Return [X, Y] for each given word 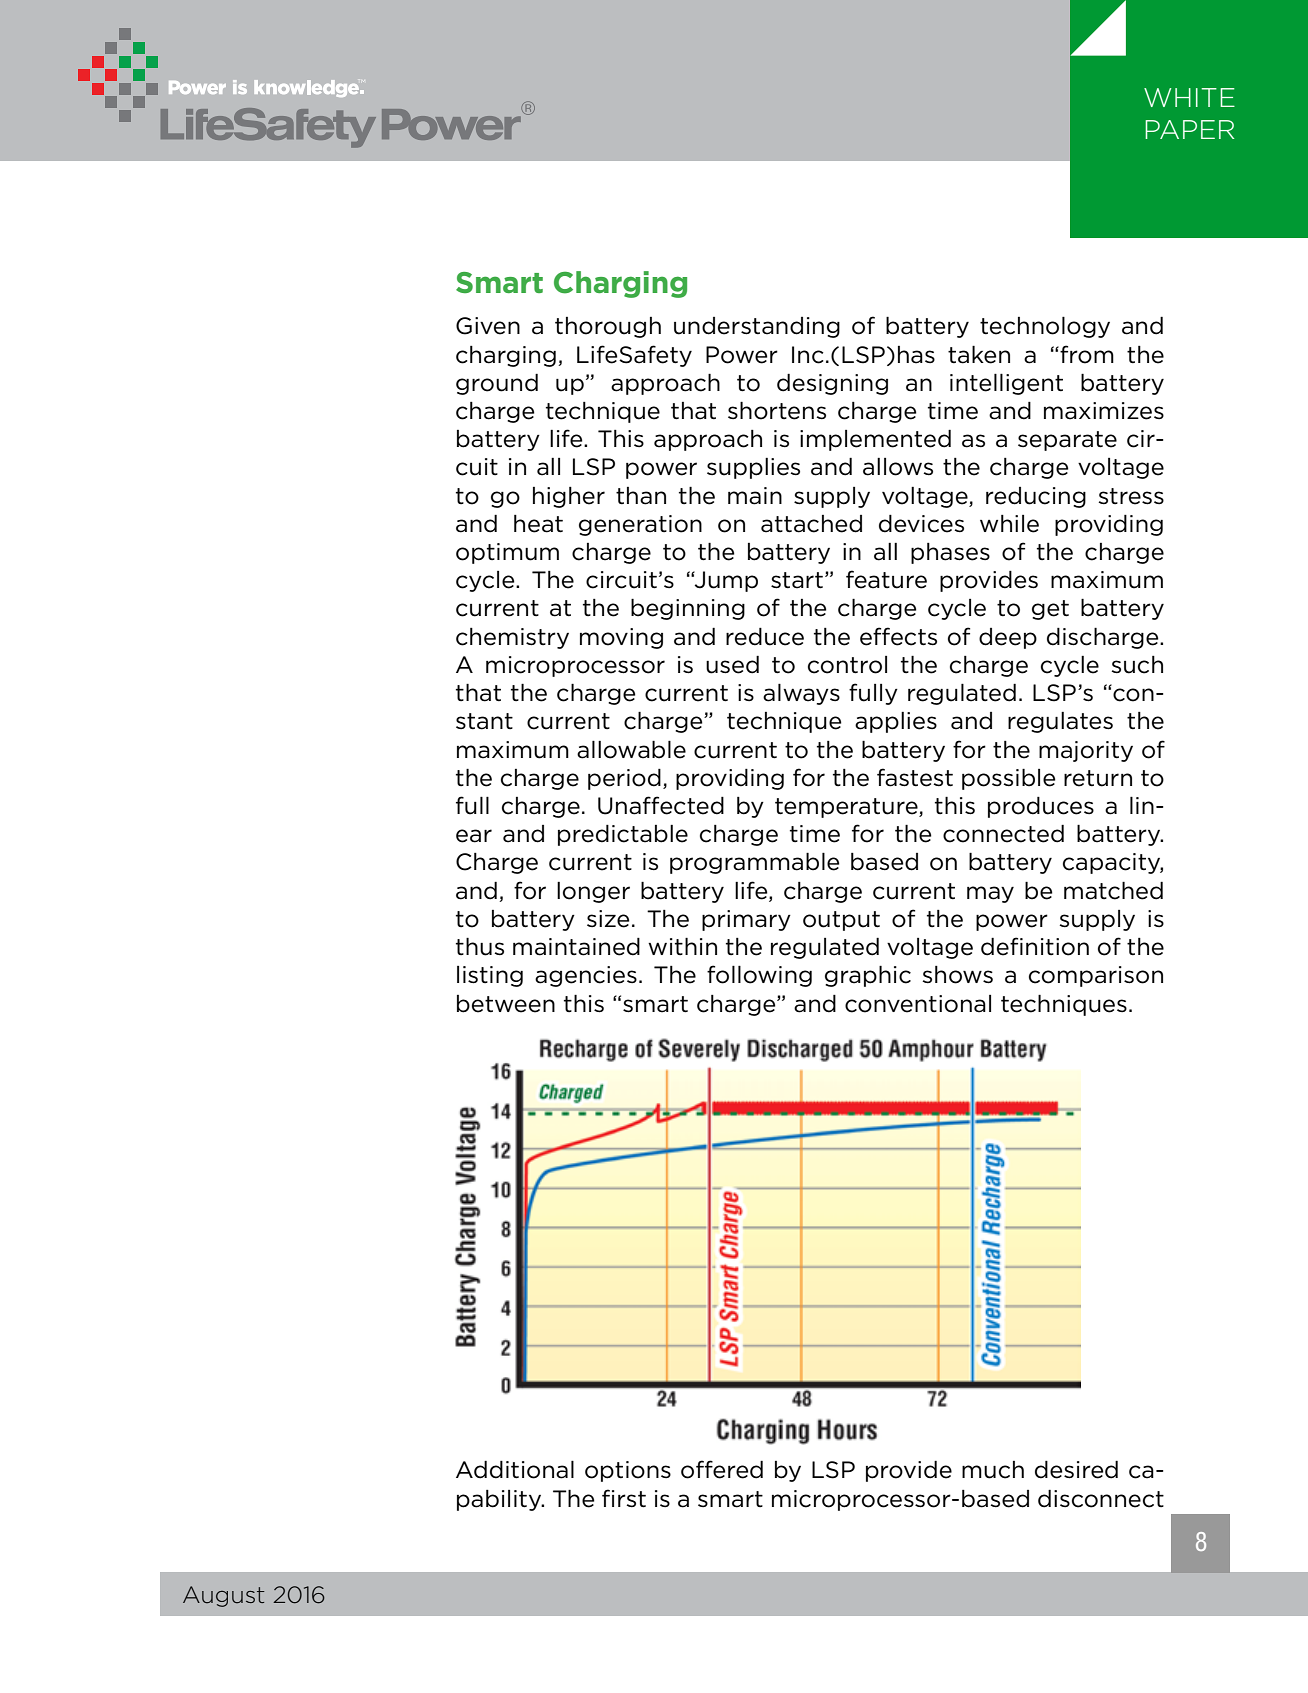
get [1050, 610]
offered [722, 1469]
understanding [757, 327]
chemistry [512, 638]
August [224, 1596]
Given [488, 326]
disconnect [1101, 1499]
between [506, 1004]
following [759, 976]
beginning [688, 609]
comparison [1096, 976]
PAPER [1189, 129]
